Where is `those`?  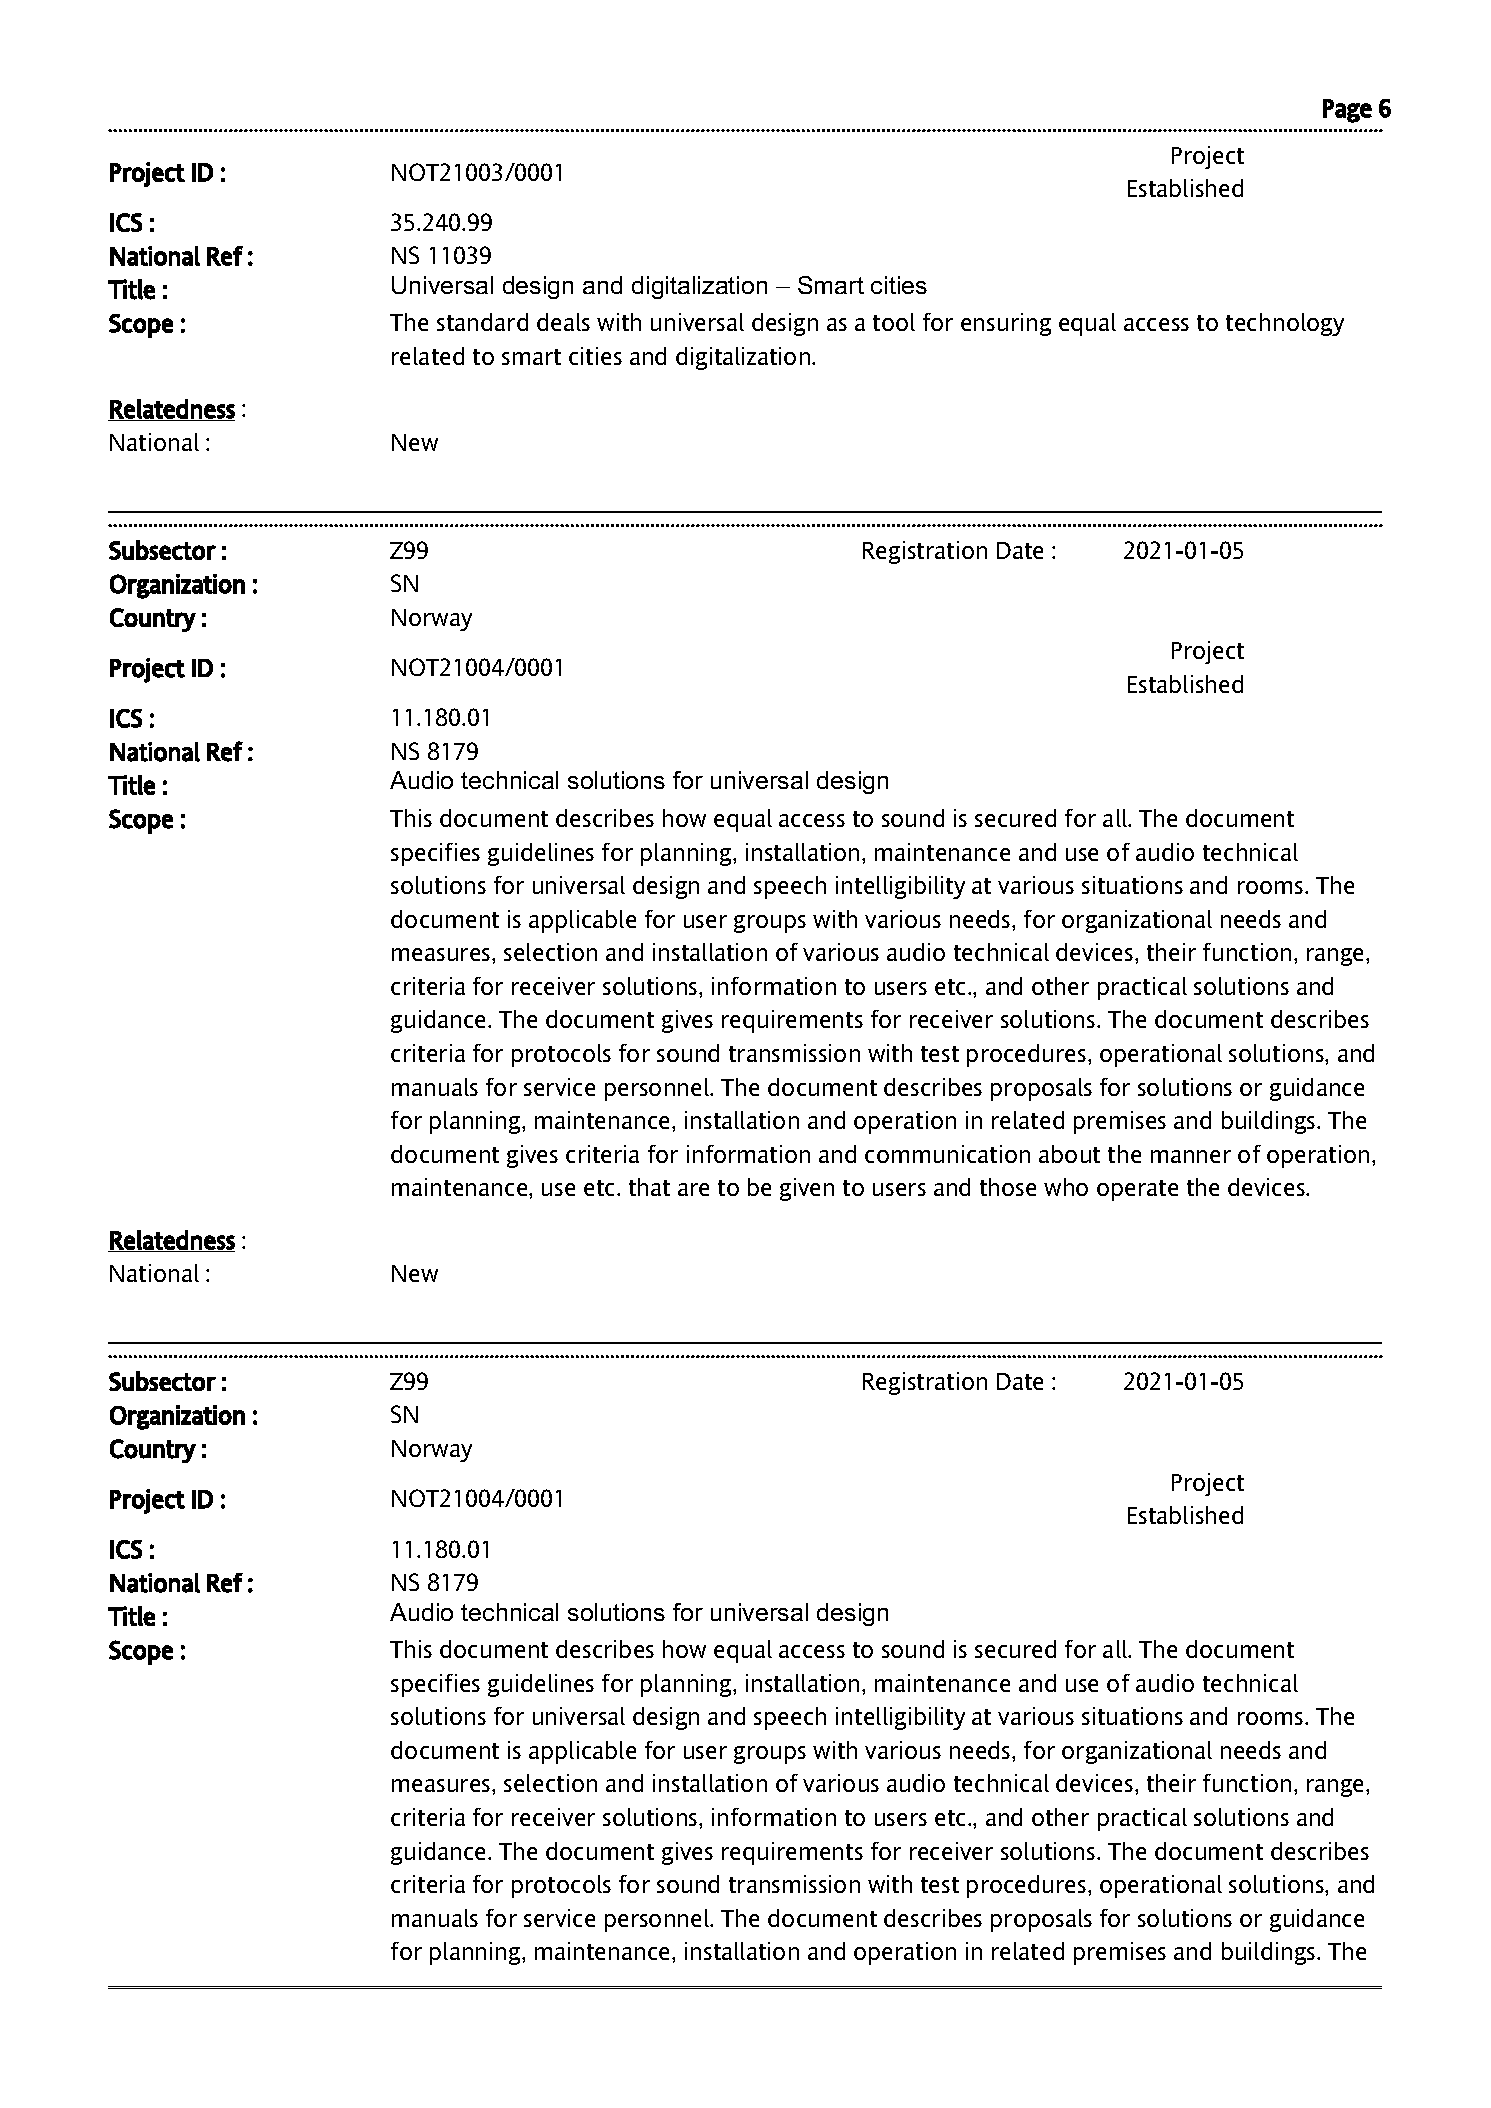
those is located at coordinates (1008, 1187).
